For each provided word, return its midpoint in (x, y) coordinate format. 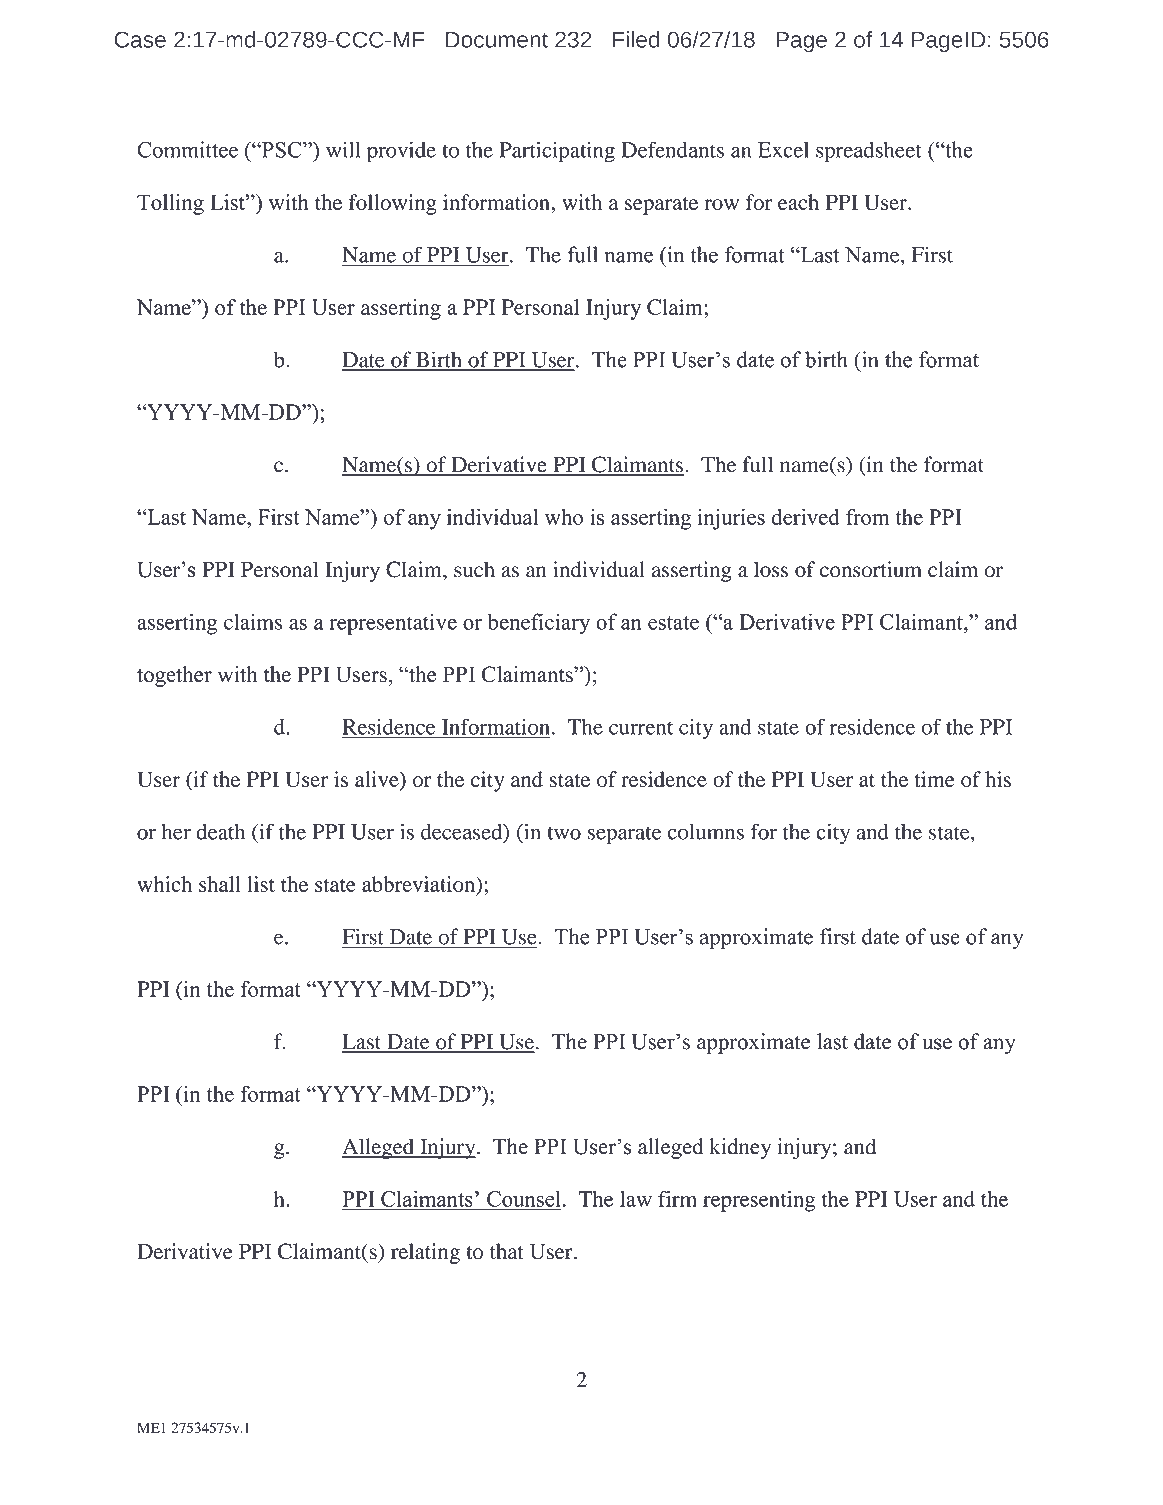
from (867, 516)
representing (759, 1201)
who (564, 517)
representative (393, 624)
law (636, 1199)
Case (140, 39)
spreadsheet (869, 152)
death (221, 832)
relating (425, 1253)
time (935, 779)
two (564, 833)
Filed (636, 39)
